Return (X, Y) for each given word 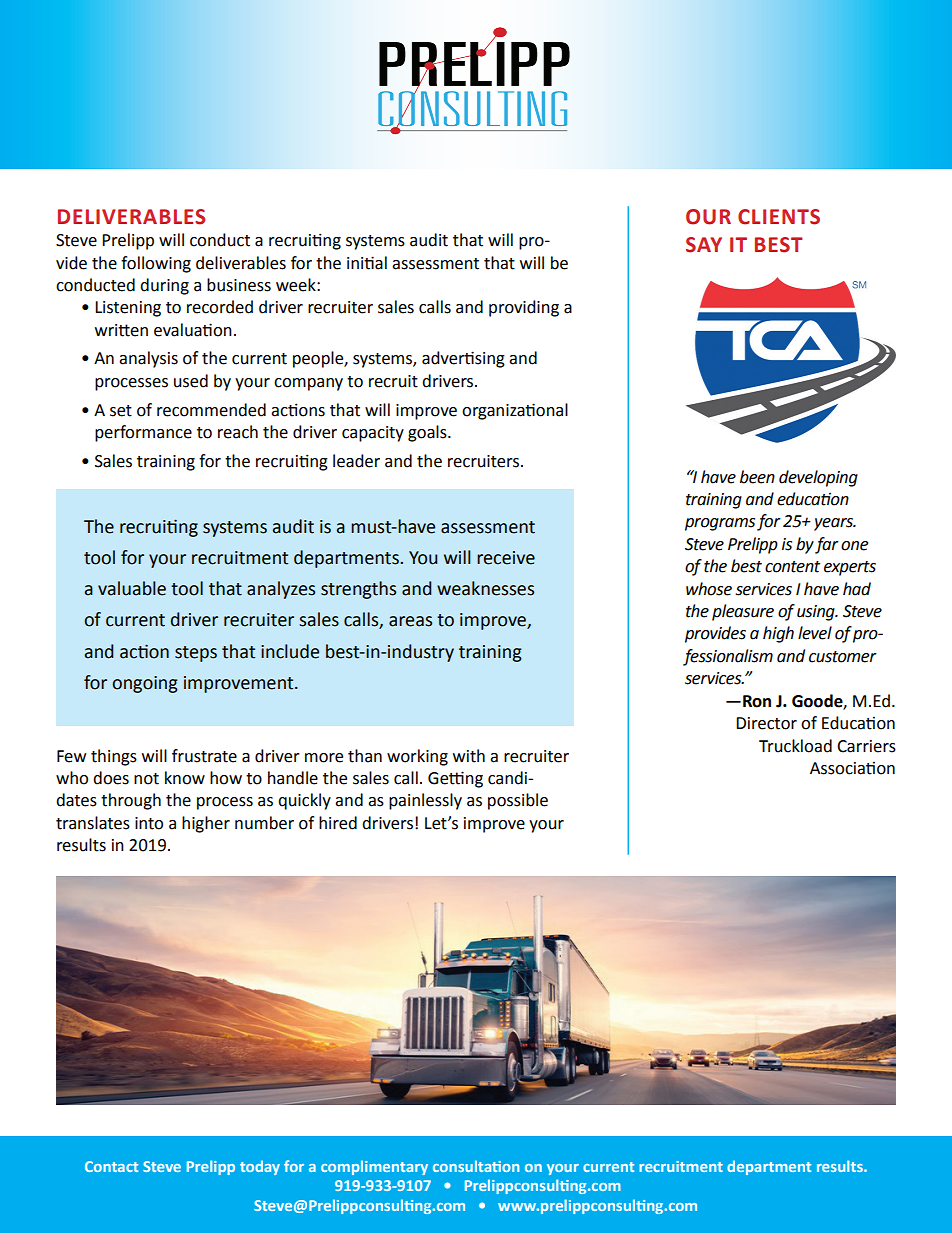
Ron (757, 701)
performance (143, 433)
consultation (476, 1166)
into (149, 823)
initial (367, 263)
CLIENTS (779, 217)
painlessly (425, 801)
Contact (111, 1166)
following (156, 264)
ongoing (145, 684)
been (757, 477)
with (469, 756)
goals (428, 433)
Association (852, 768)
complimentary (374, 1167)
